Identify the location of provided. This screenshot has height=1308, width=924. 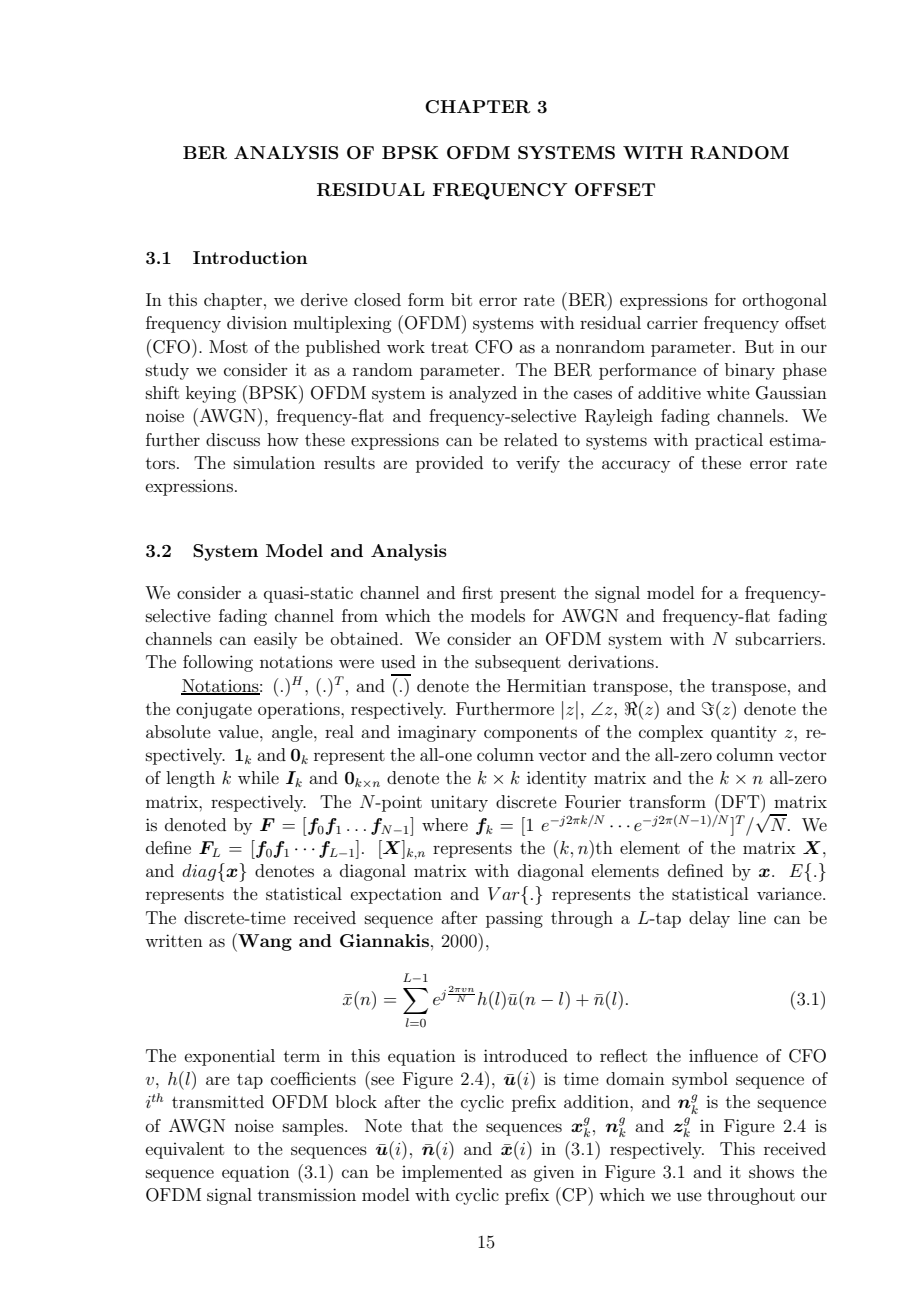
(449, 464).
